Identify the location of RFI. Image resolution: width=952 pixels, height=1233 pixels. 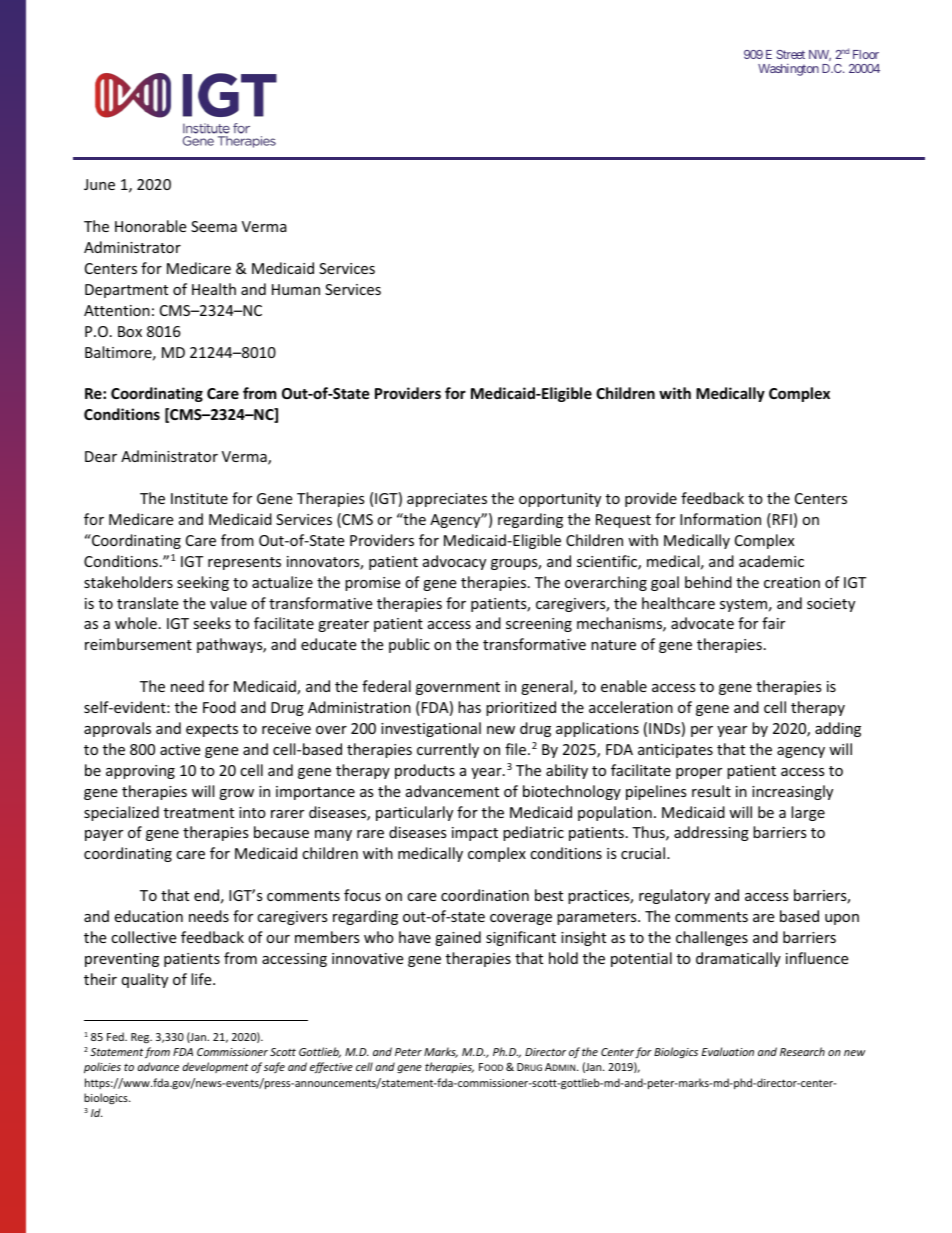
(782, 519).
